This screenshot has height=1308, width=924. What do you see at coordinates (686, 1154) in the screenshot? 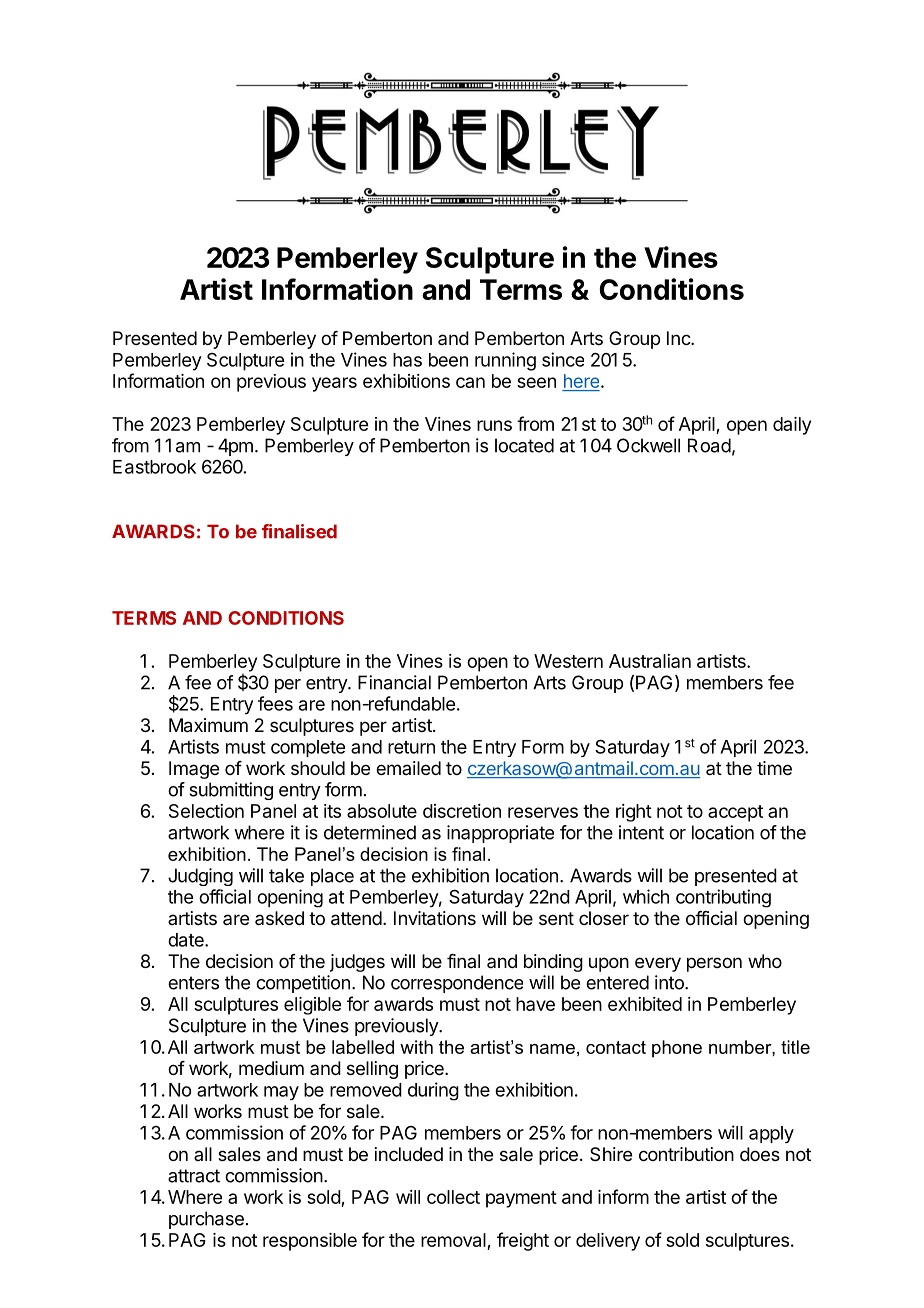
I see `contribution` at bounding box center [686, 1154].
